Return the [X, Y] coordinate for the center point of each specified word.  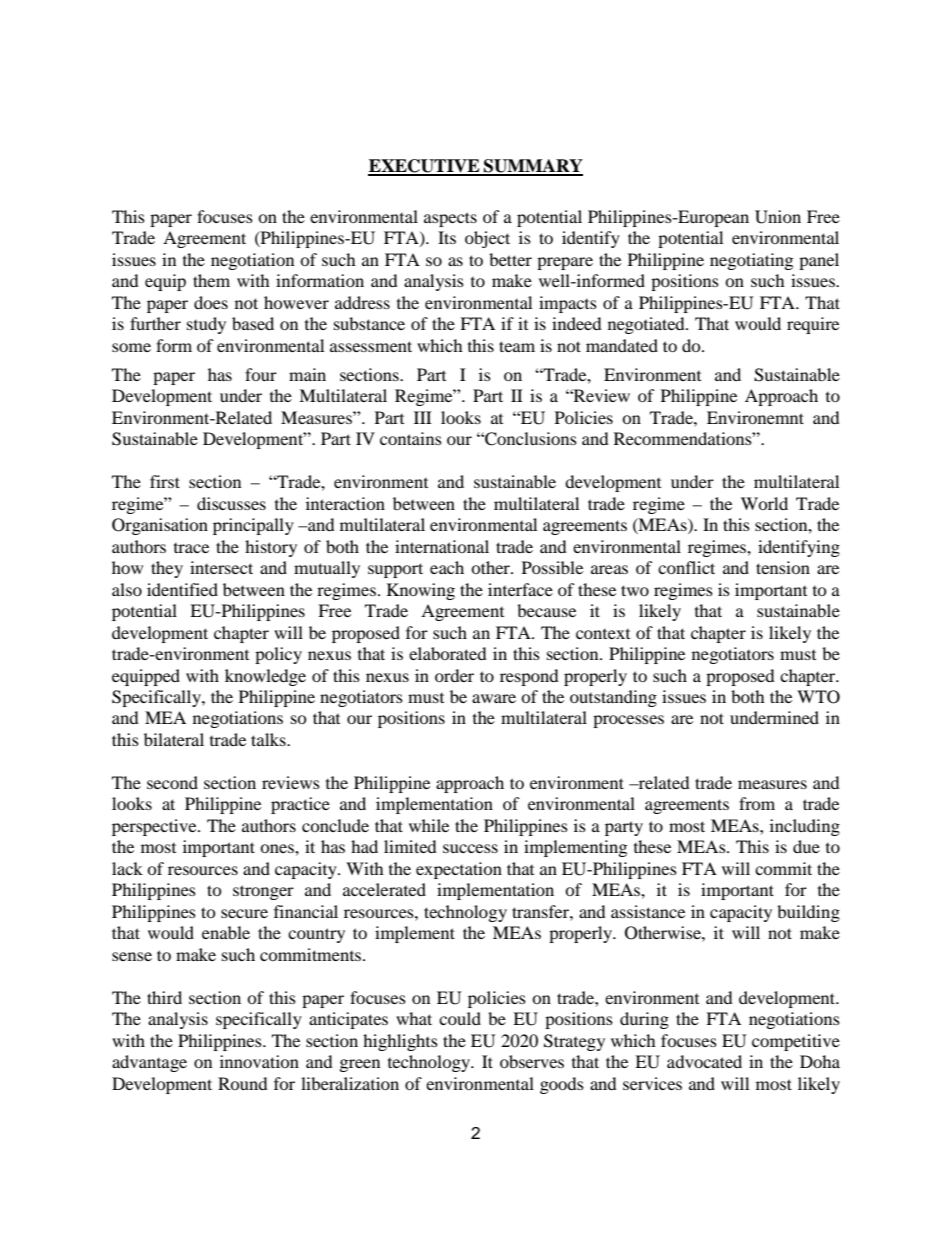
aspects [450, 219]
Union [778, 217]
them [211, 280]
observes [532, 1061]
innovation [259, 1061]
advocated [704, 1061]
